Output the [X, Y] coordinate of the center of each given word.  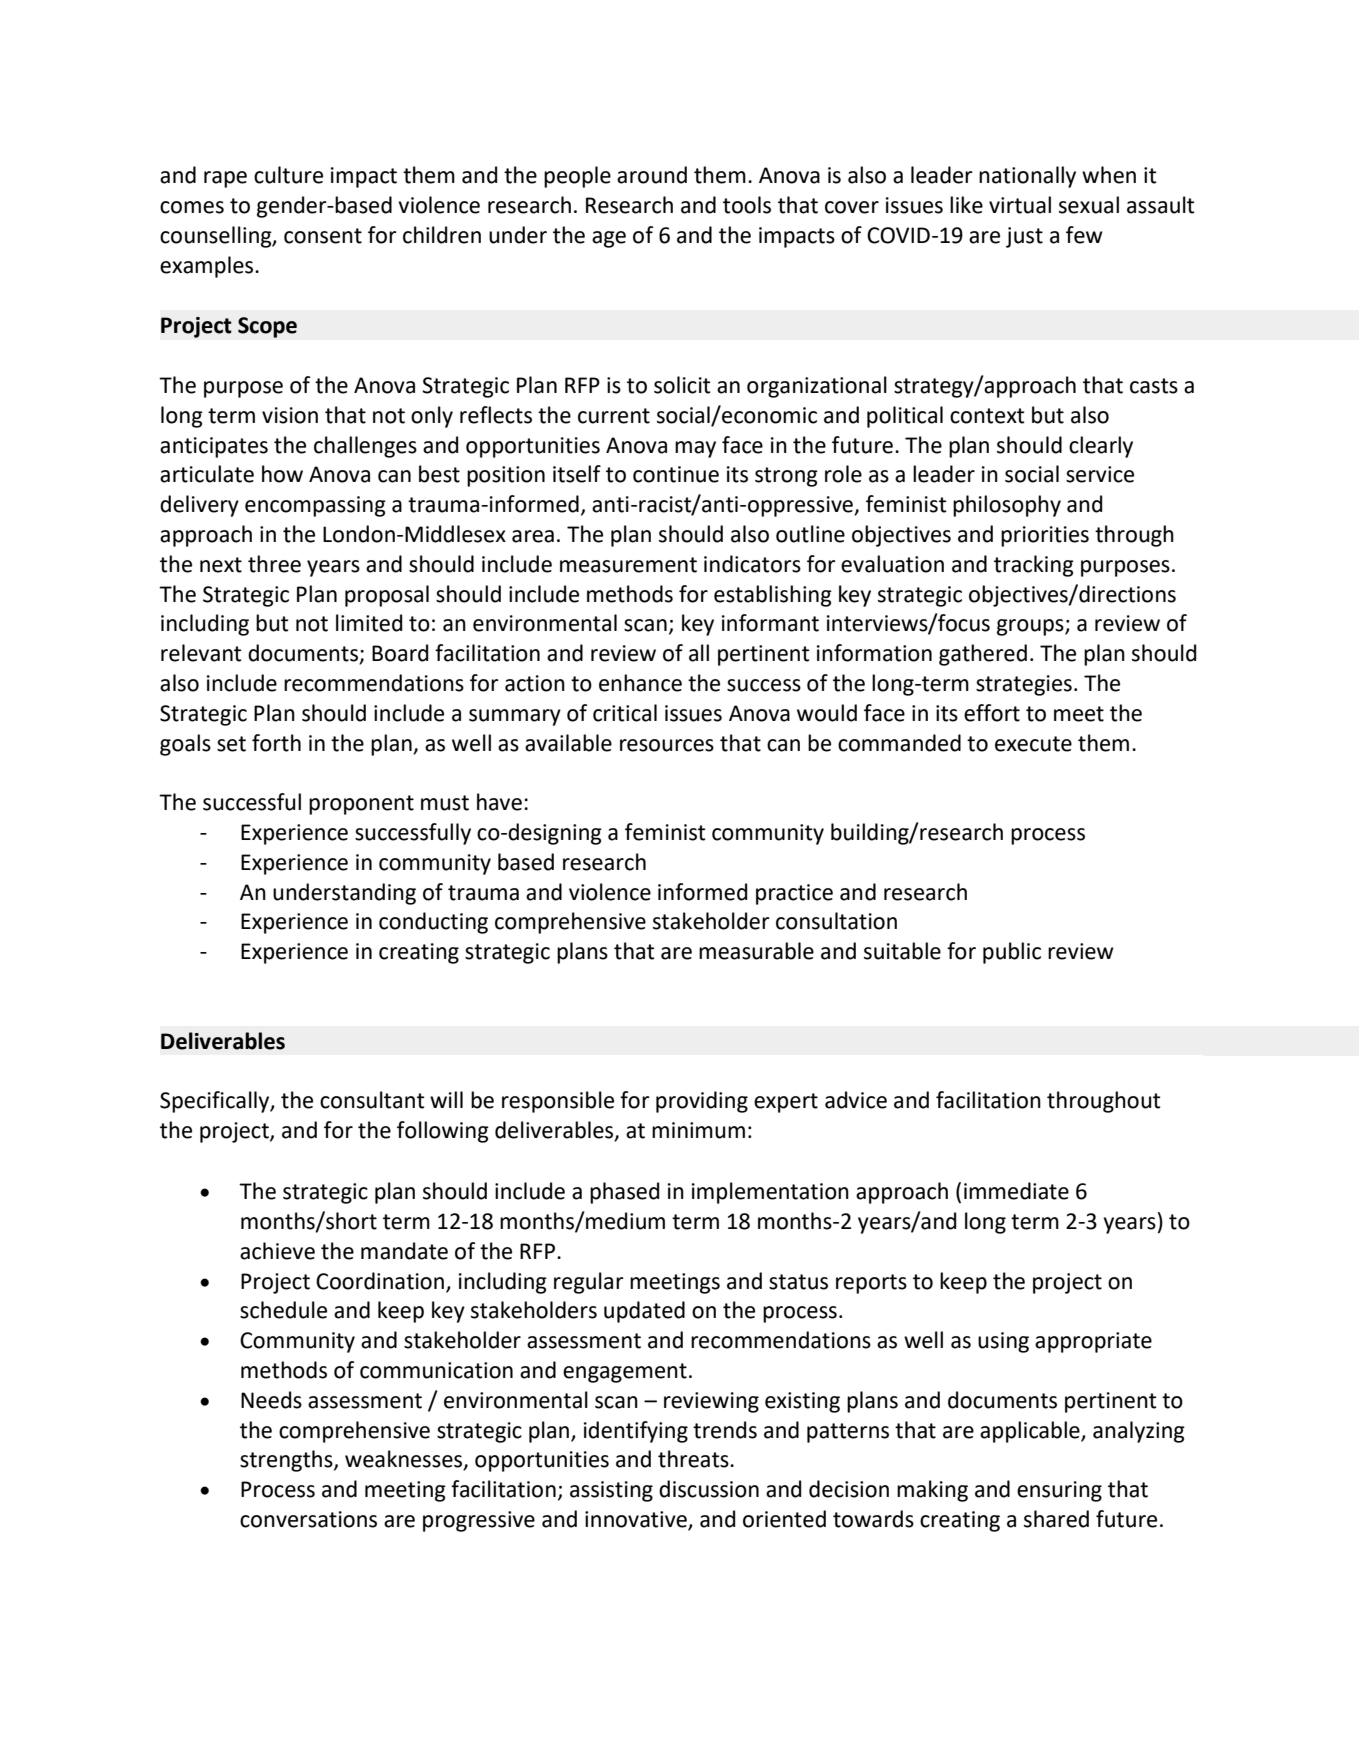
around [652, 175]
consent [323, 236]
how [282, 474]
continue [676, 474]
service [1100, 474]
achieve [277, 1251]
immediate [1016, 1191]
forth [276, 743]
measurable [756, 951]
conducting [433, 923]
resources [667, 745]
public [1012, 953]
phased [624, 1193]
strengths [287, 1461]
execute [1033, 744]
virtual [1020, 205]
